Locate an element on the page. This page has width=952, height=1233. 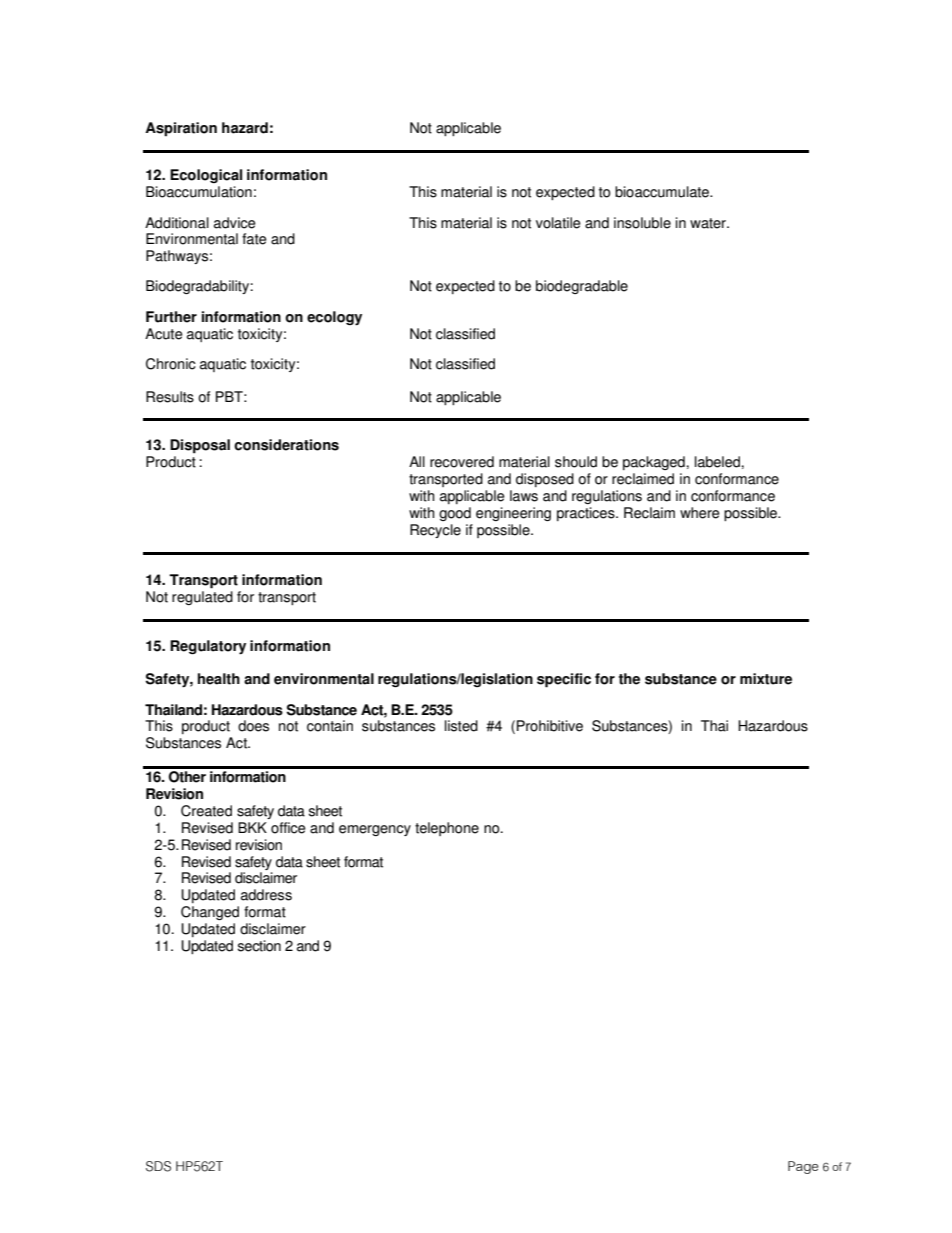
volatile is located at coordinates (558, 223).
